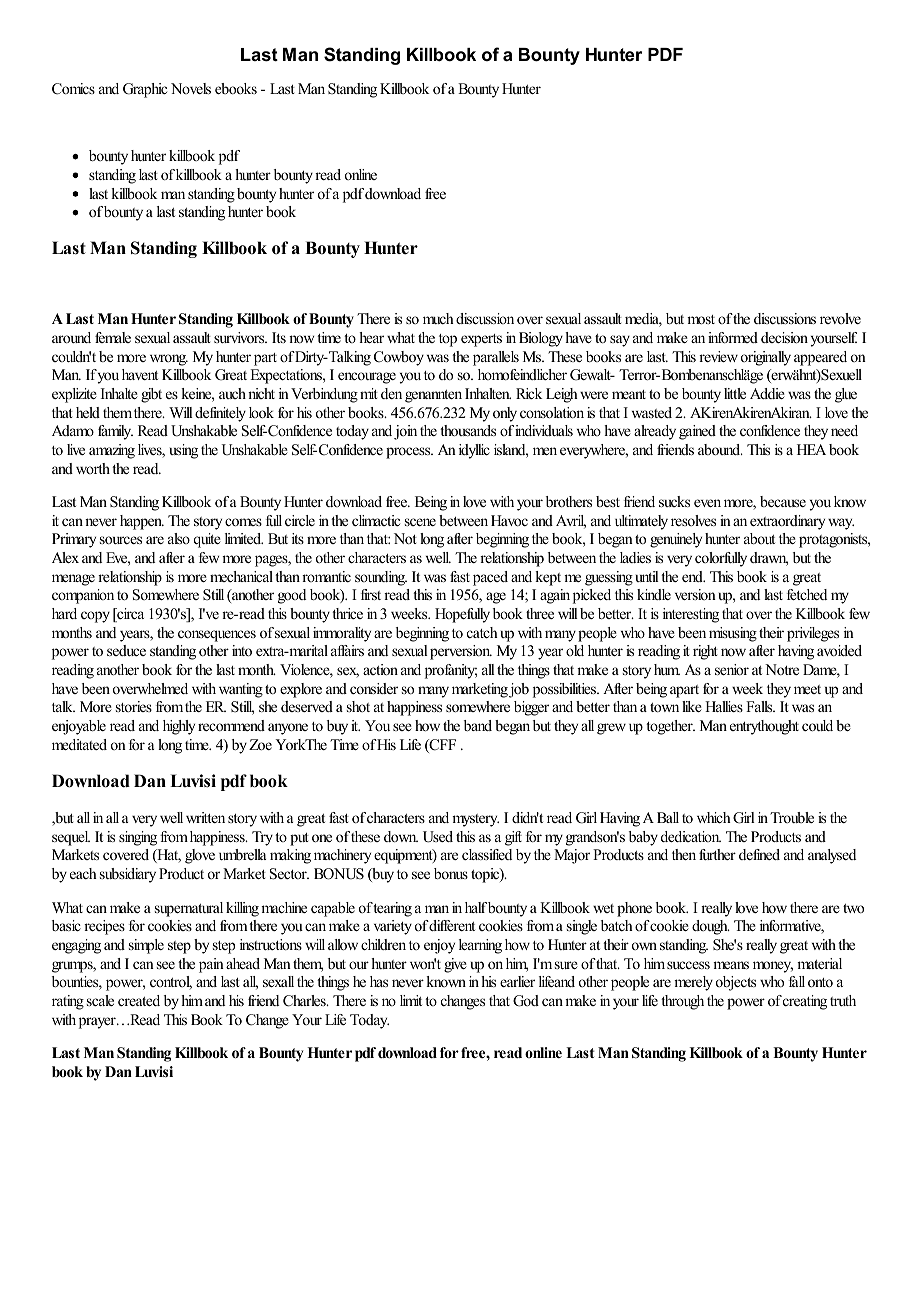 Image resolution: width=924 pixels, height=1308 pixels. What do you see at coordinates (220, 414) in the screenshot?
I see `definitely` at bounding box center [220, 414].
